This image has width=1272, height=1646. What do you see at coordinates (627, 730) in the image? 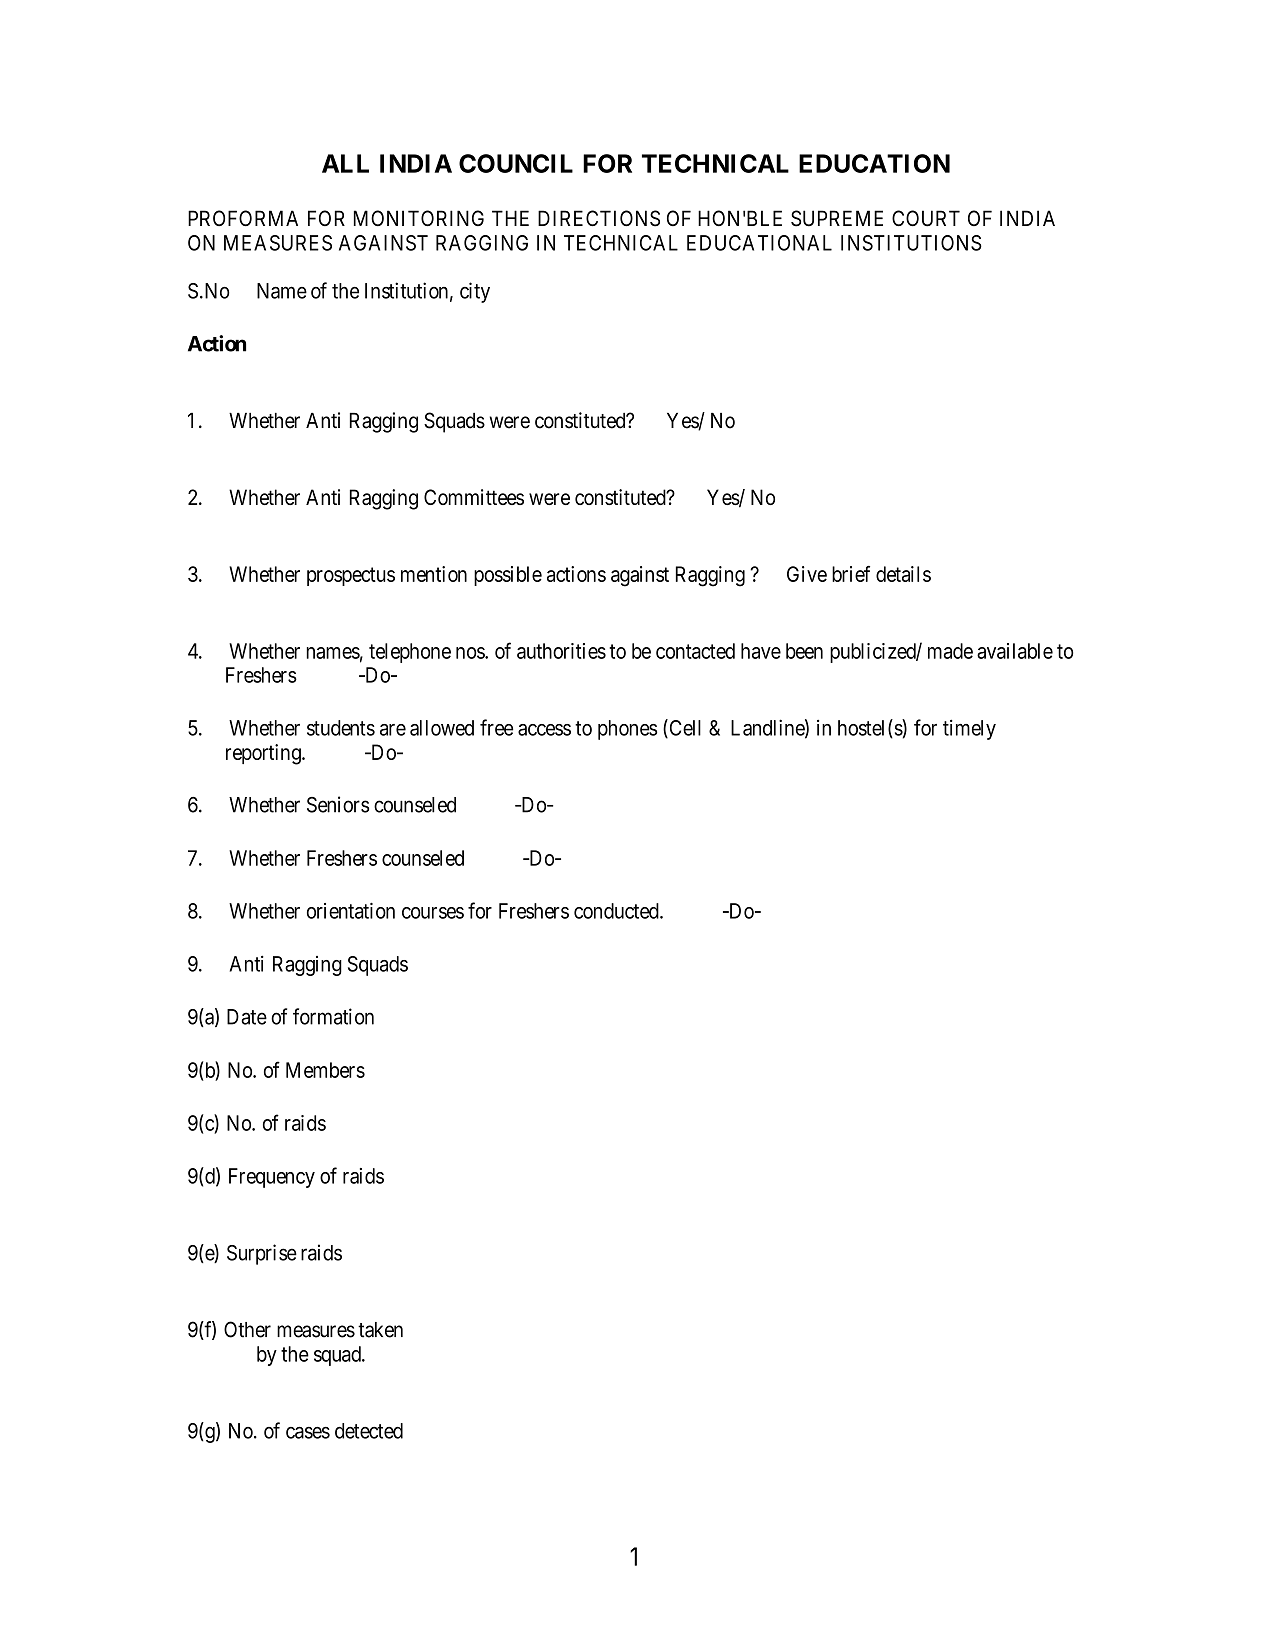
I see `phones` at bounding box center [627, 730].
